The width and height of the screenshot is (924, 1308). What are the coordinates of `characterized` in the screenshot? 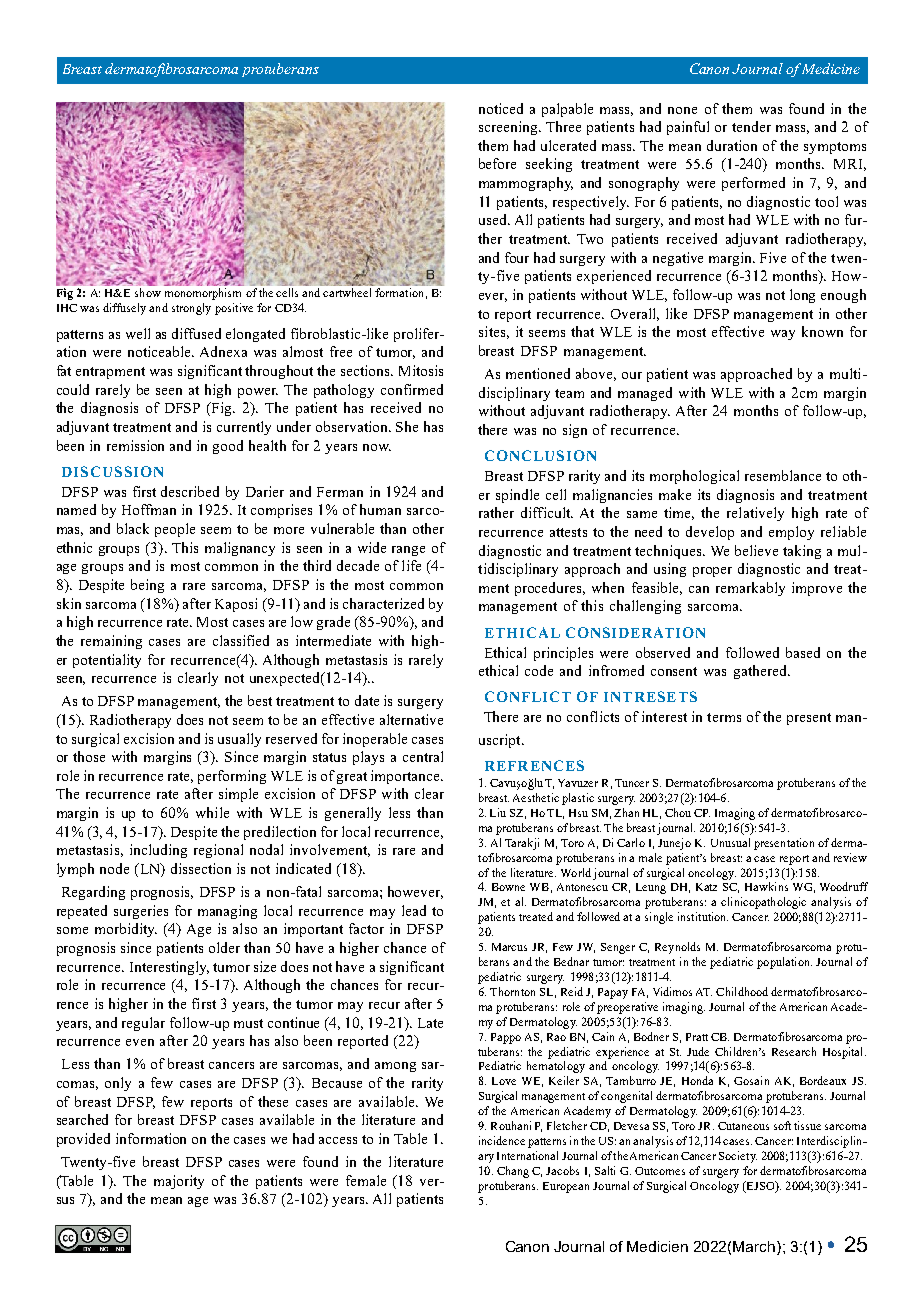 It's located at (383, 603).
